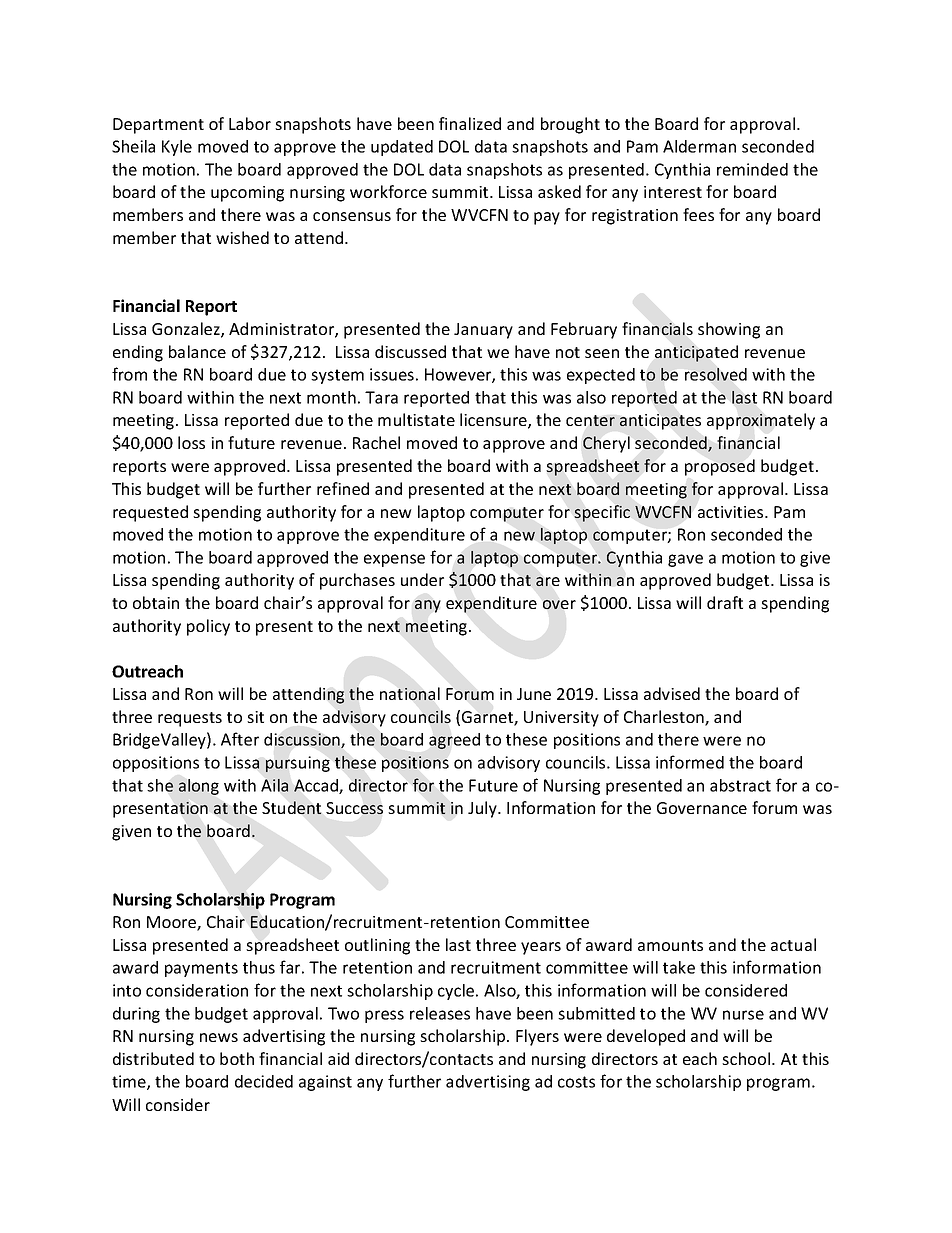  What do you see at coordinates (376, 442) in the screenshot?
I see `Rachel` at bounding box center [376, 442].
